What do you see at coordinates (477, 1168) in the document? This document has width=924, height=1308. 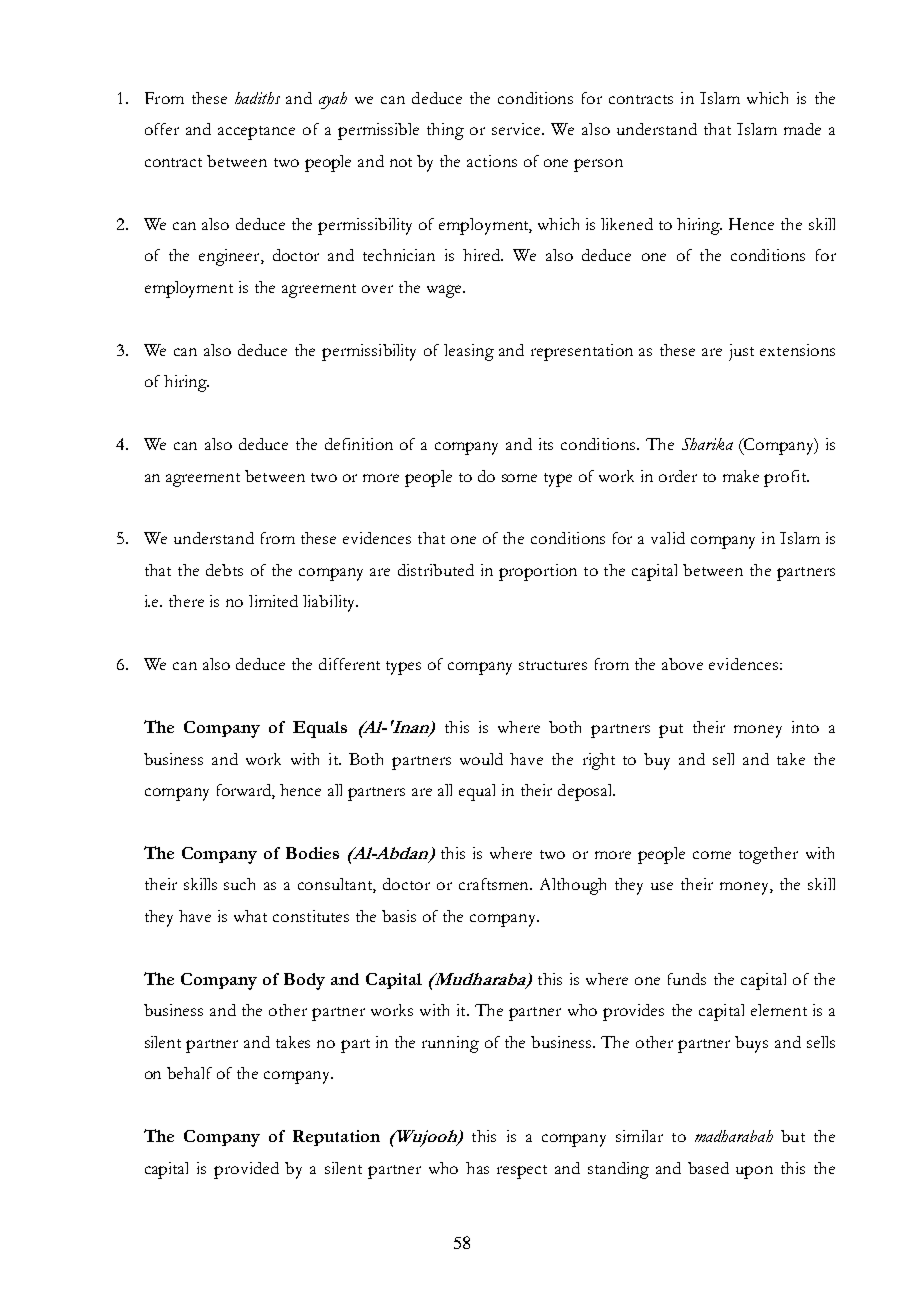 I see `has` at bounding box center [477, 1168].
